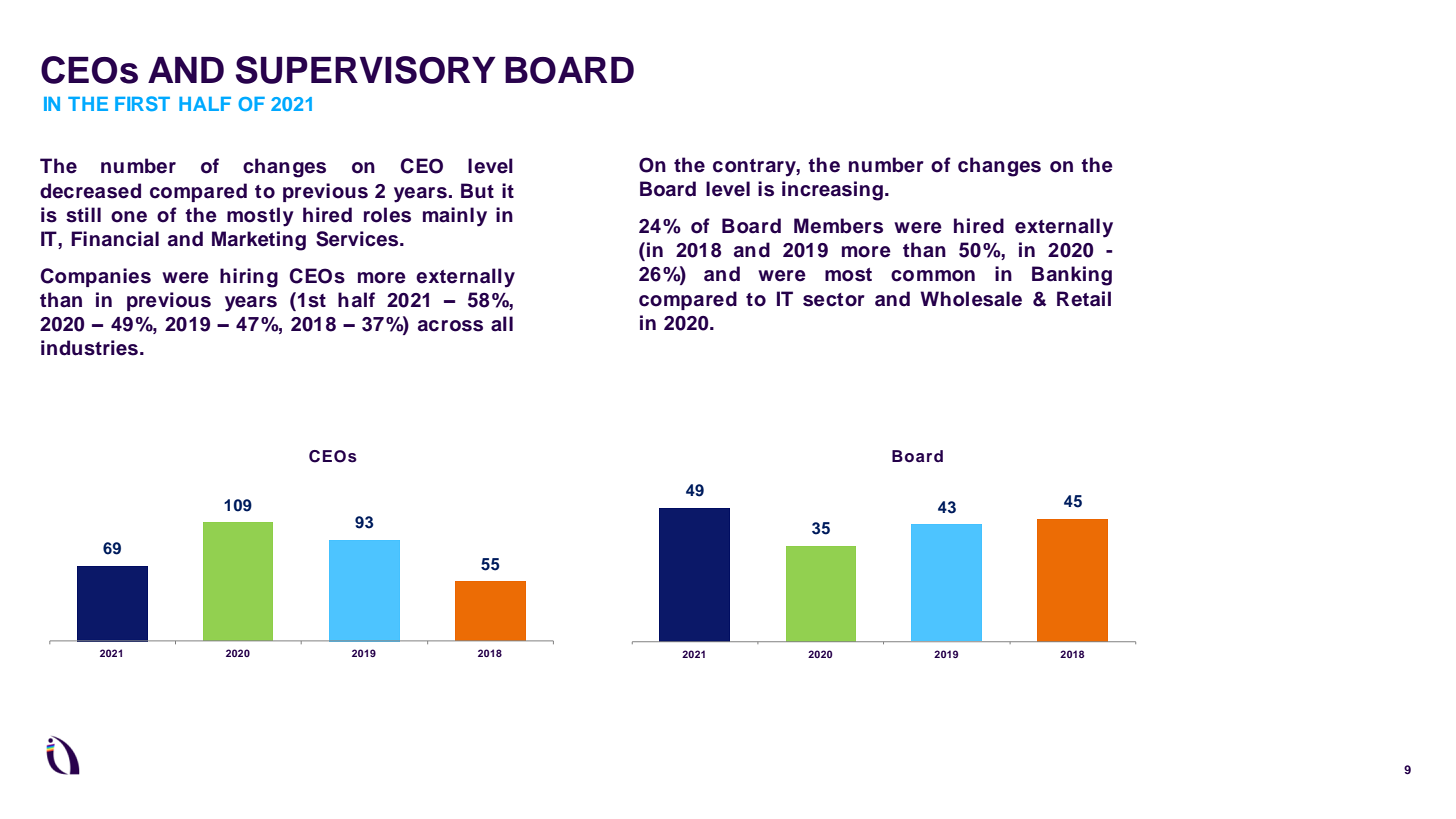 This screenshot has height=819, width=1456. Describe the element at coordinates (832, 191) in the screenshot. I see `increasing` at that location.
